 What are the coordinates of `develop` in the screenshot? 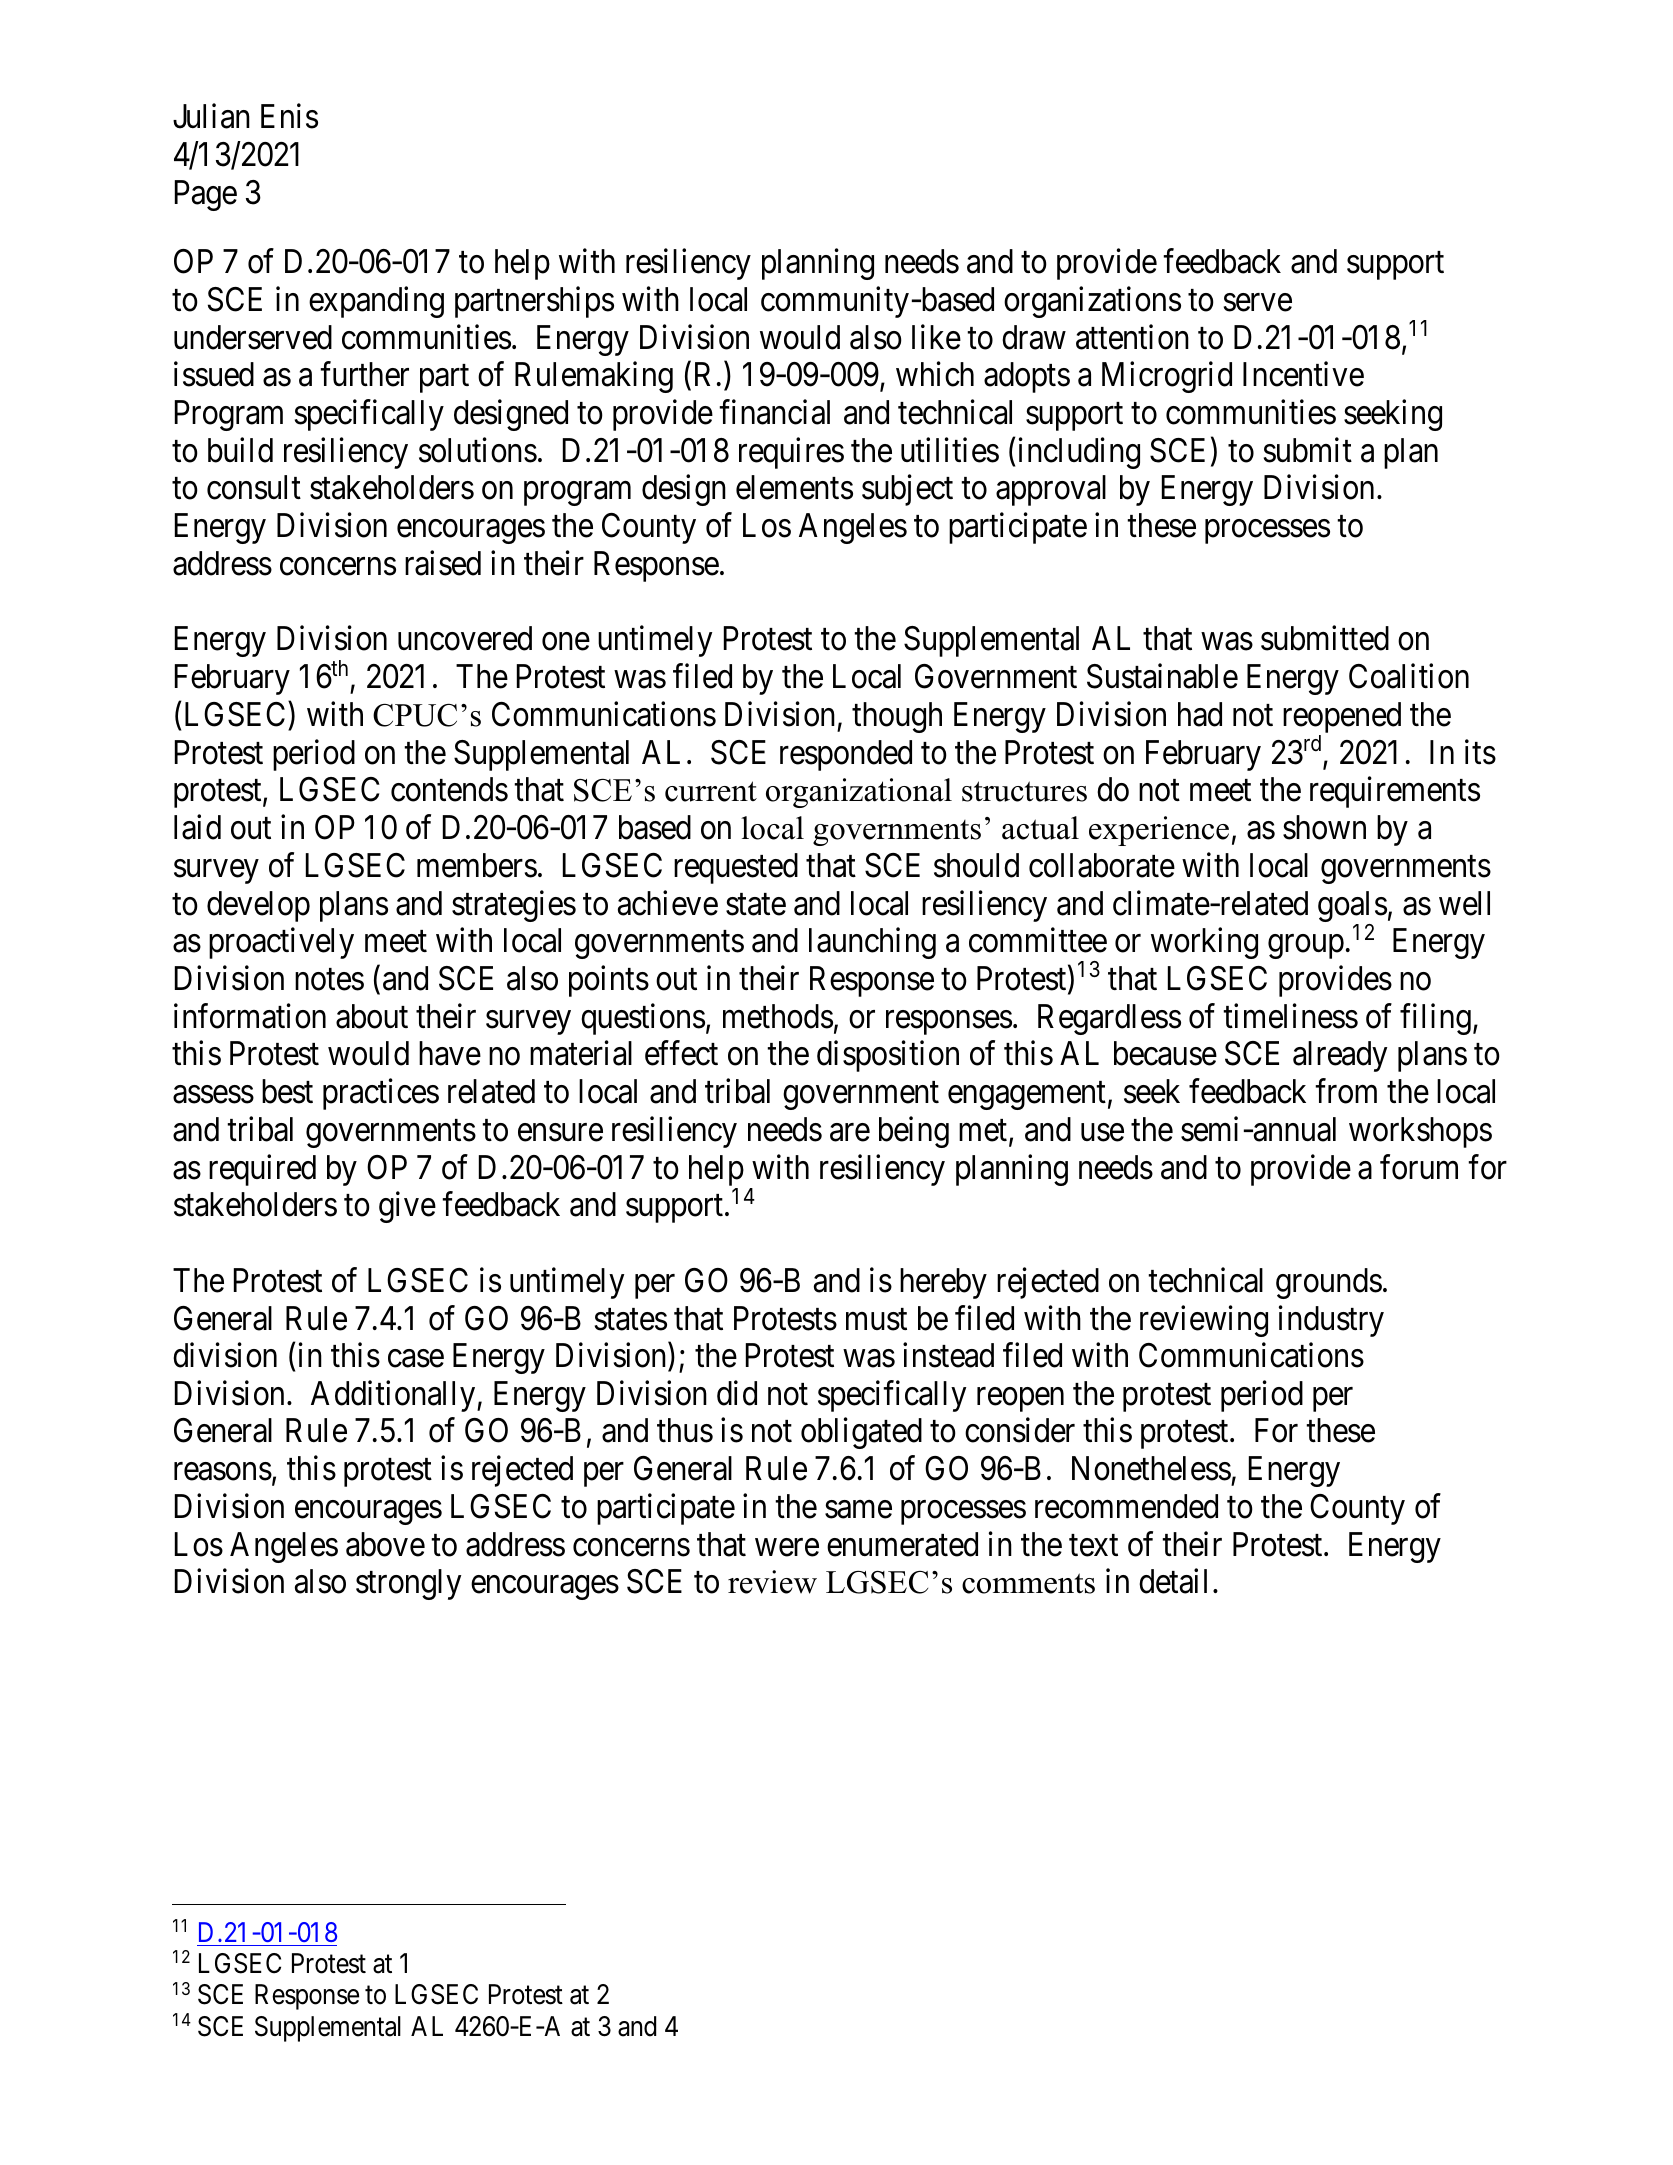 It's located at (258, 906).
